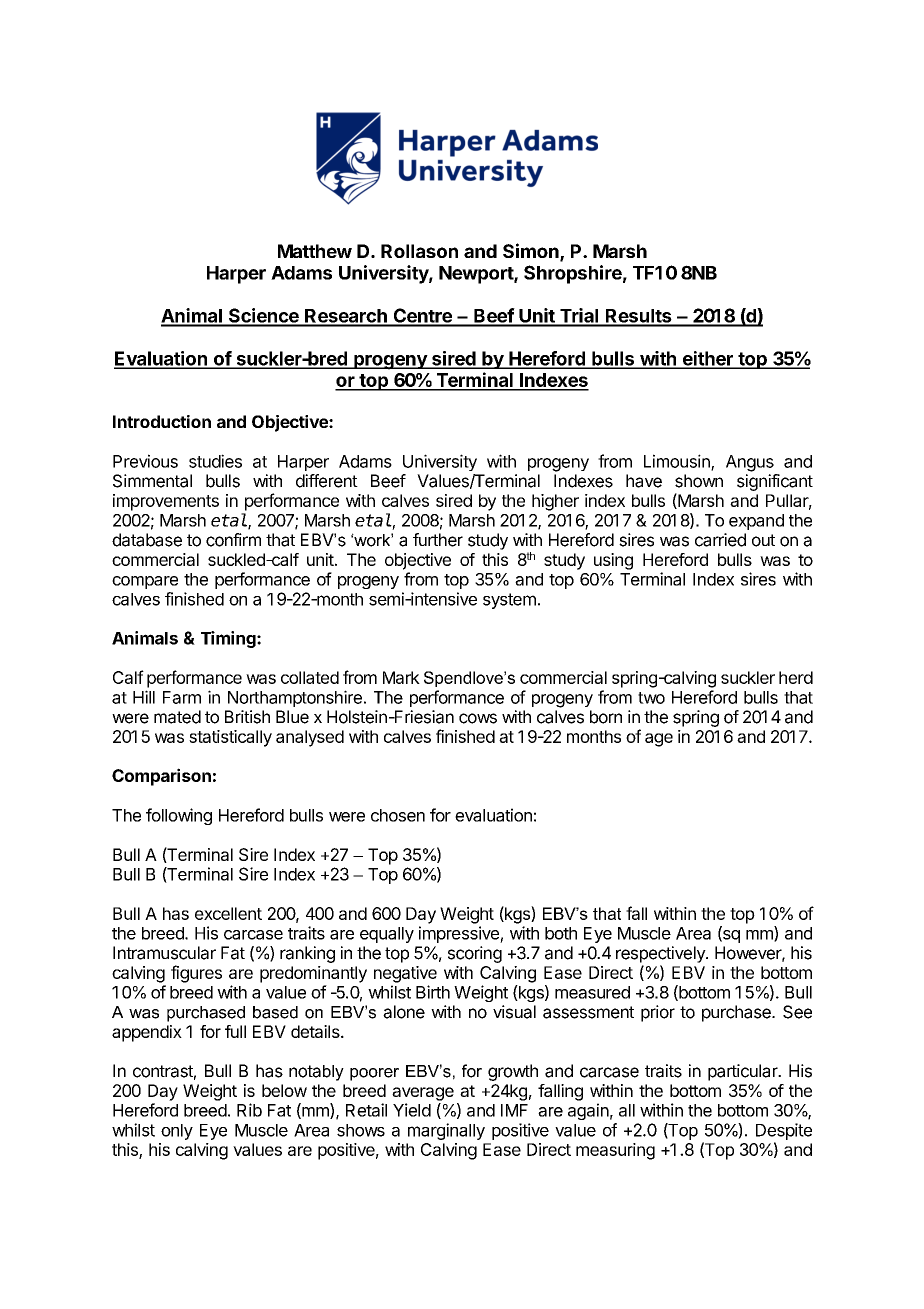  Describe the element at coordinates (707, 359) in the screenshot. I see `either` at that location.
